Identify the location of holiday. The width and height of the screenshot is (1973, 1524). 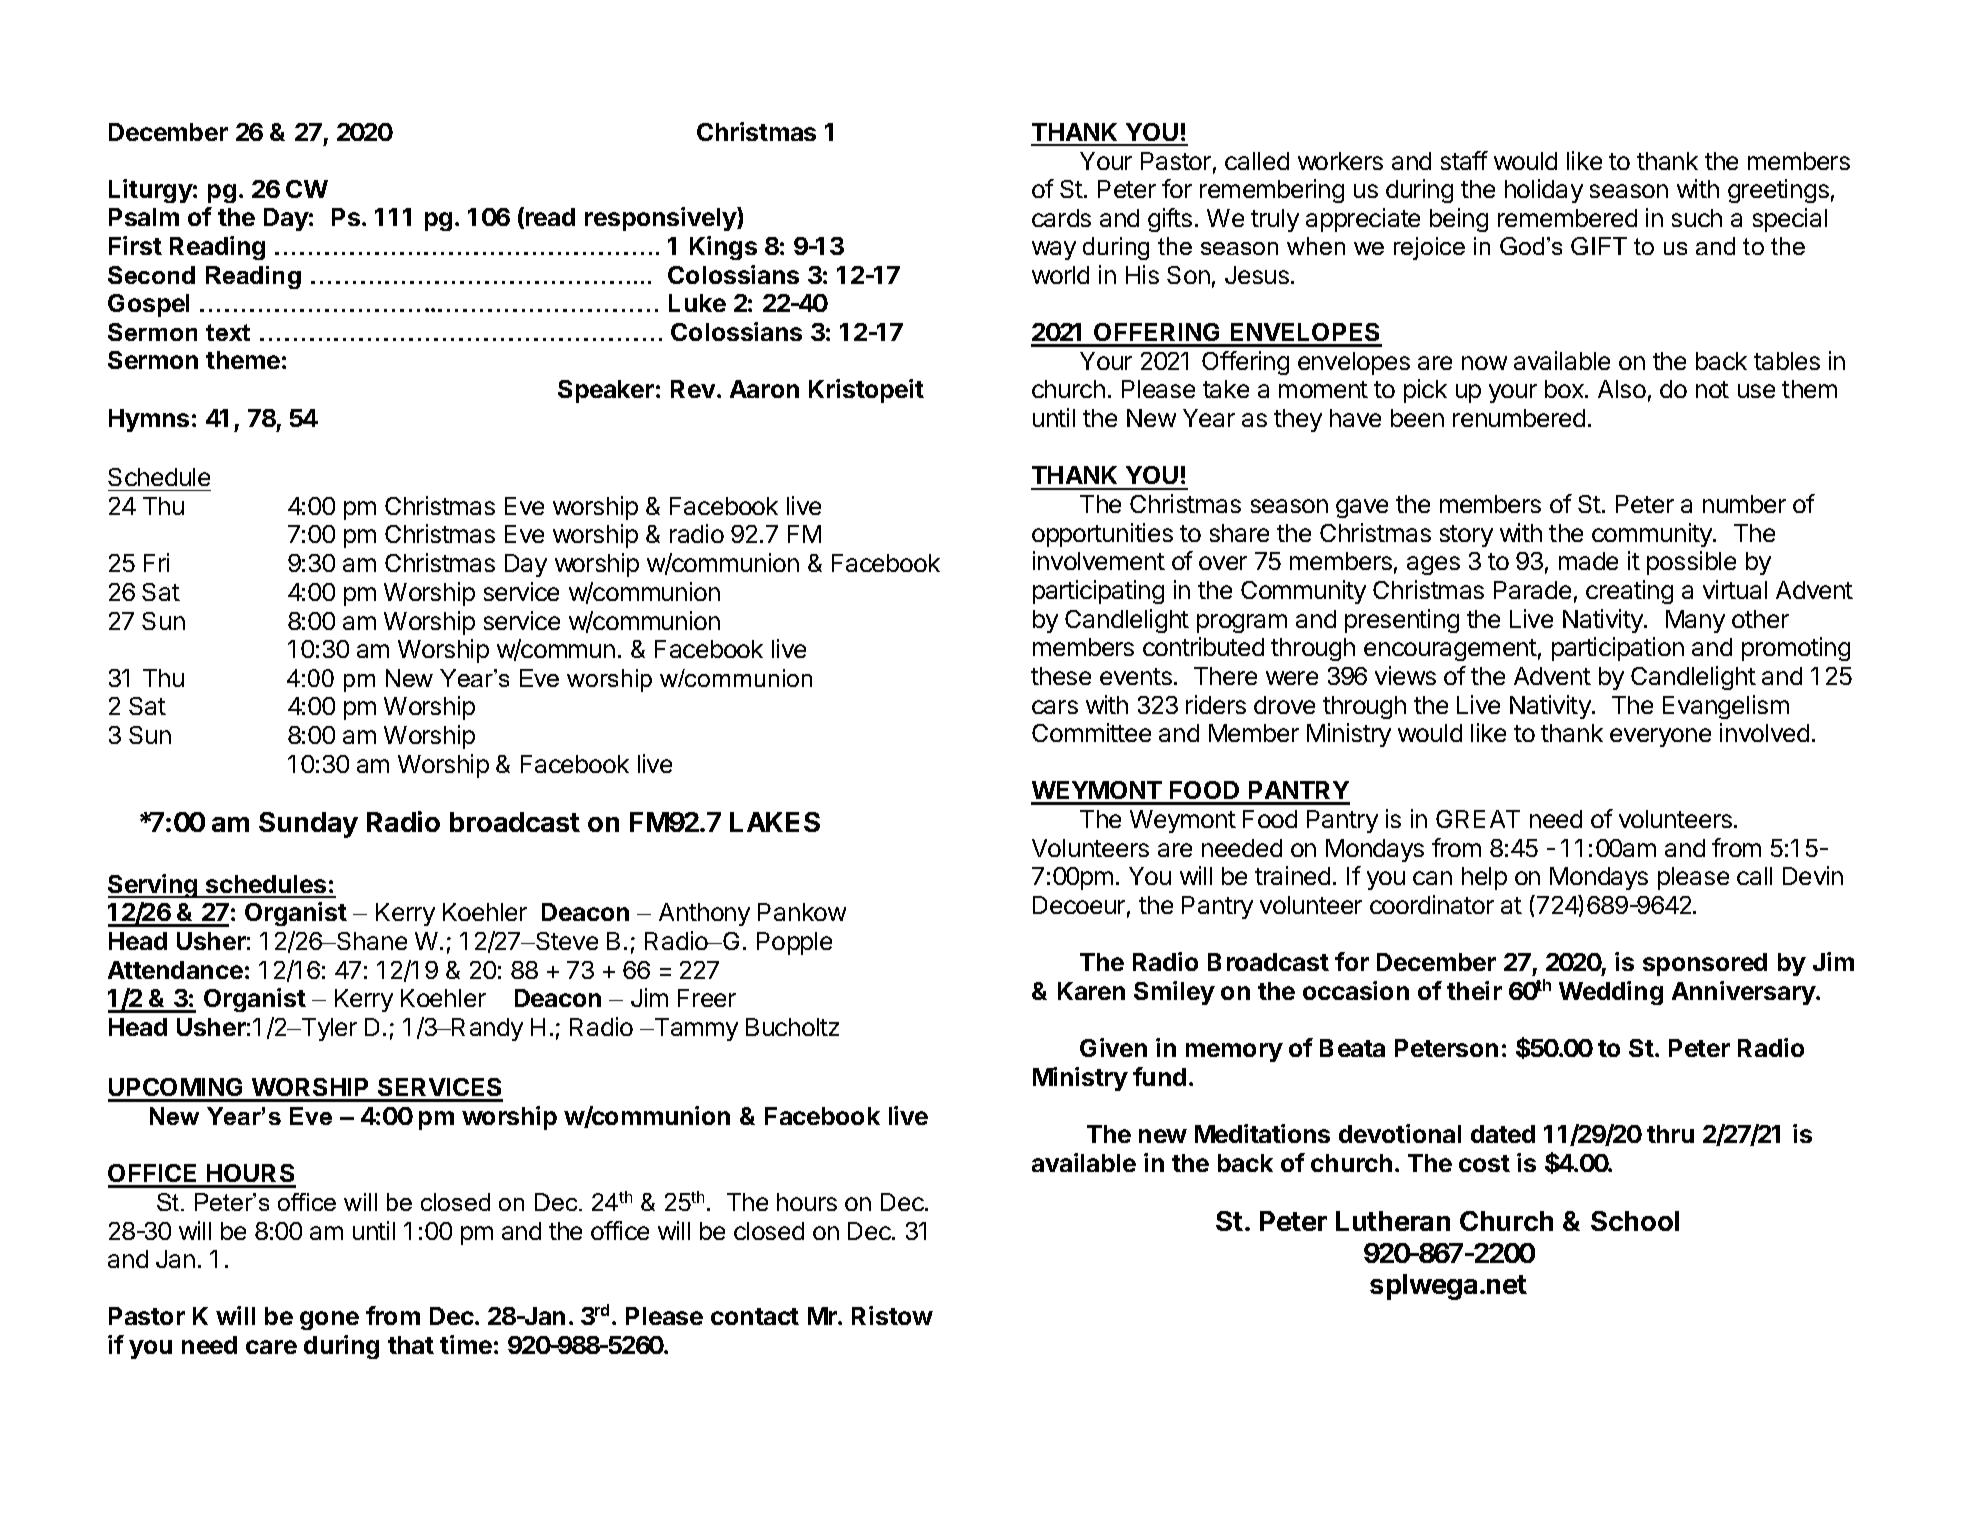
(1544, 191).
